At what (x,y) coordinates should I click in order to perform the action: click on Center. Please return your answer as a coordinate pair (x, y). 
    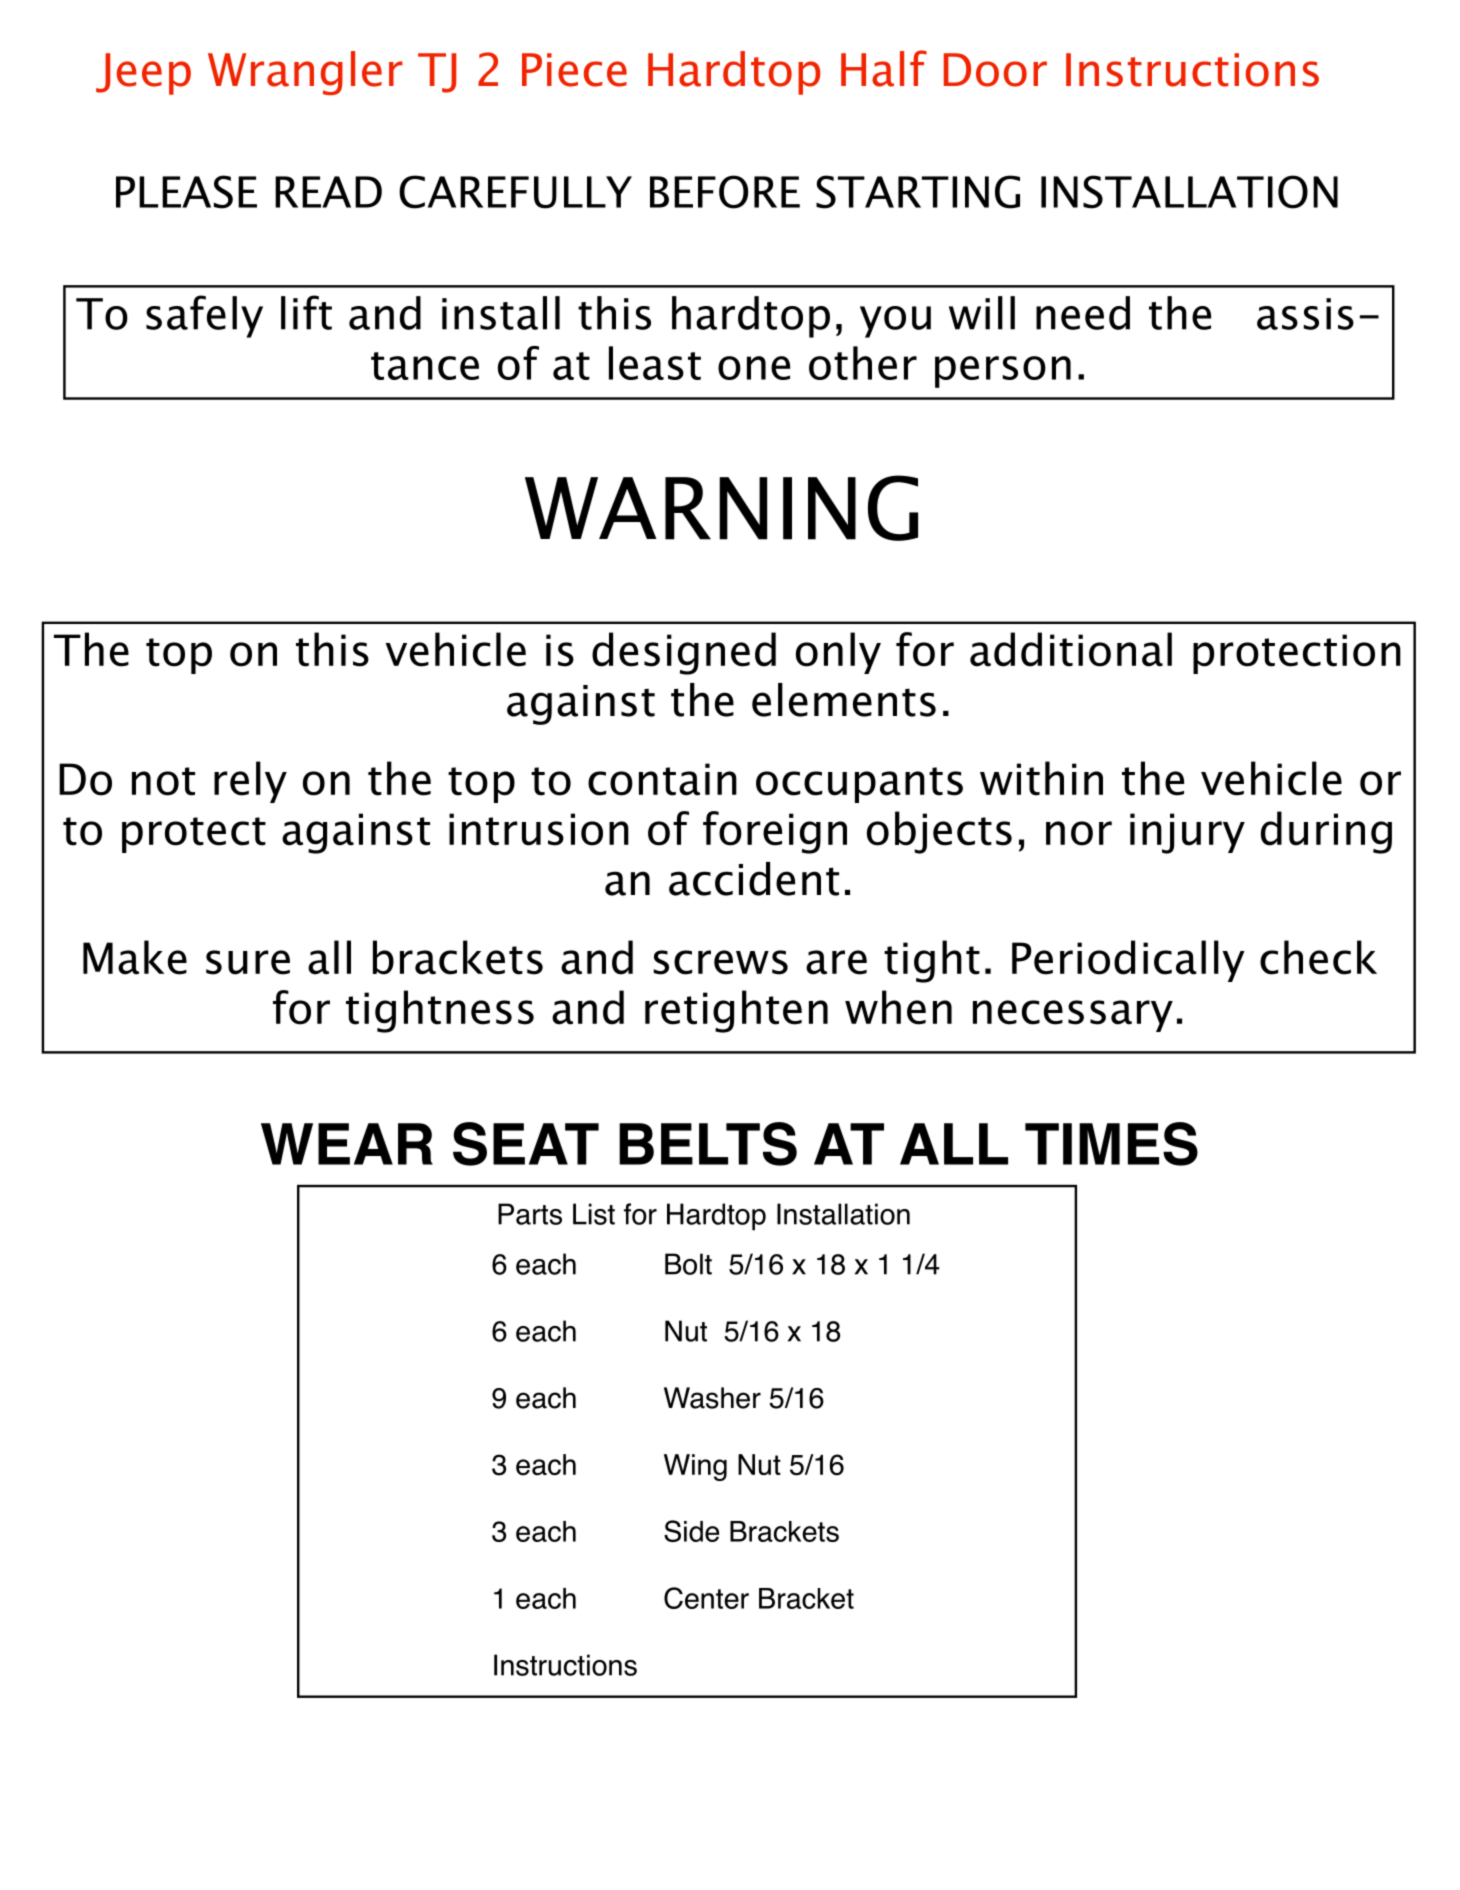
    Looking at the image, I should click on (706, 1598).
